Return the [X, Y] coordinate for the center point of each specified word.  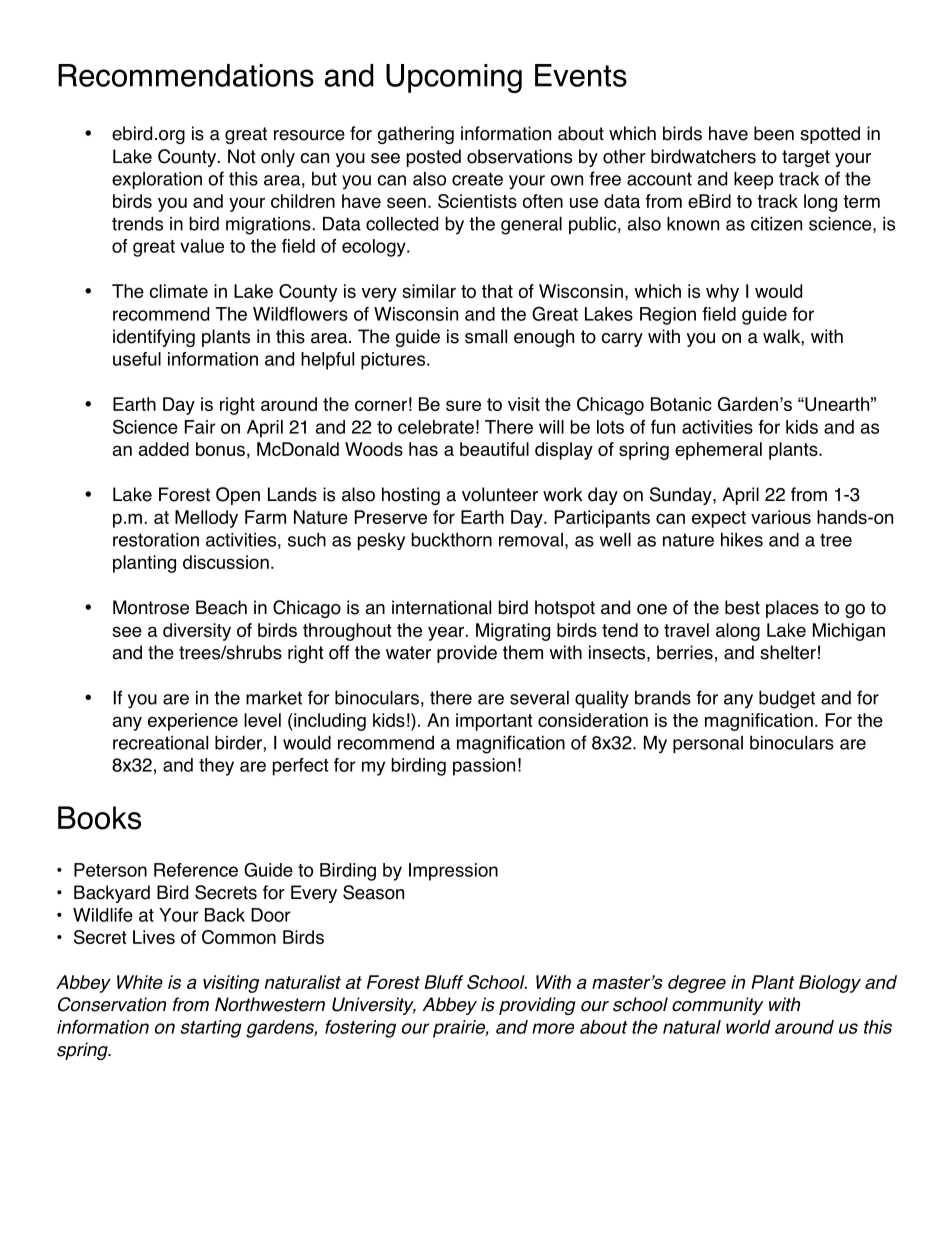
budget [787, 699]
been [774, 133]
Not [242, 156]
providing [537, 1006]
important [494, 722]
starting [211, 1029]
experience [193, 722]
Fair [200, 427]
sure [463, 405]
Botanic [681, 404]
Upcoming [454, 78]
